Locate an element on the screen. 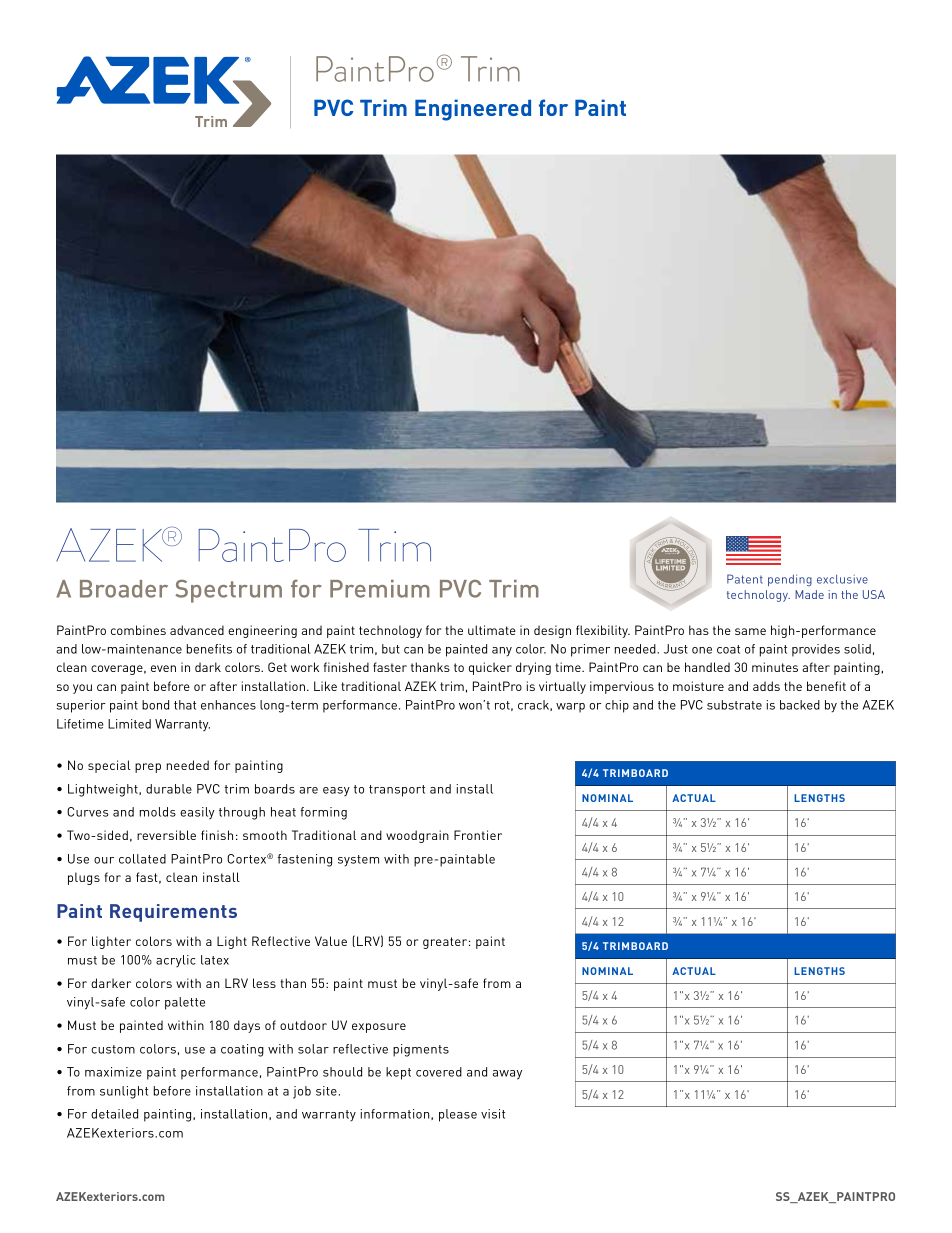 The width and height of the screenshot is (952, 1233). Engineered is located at coordinates (473, 110).
